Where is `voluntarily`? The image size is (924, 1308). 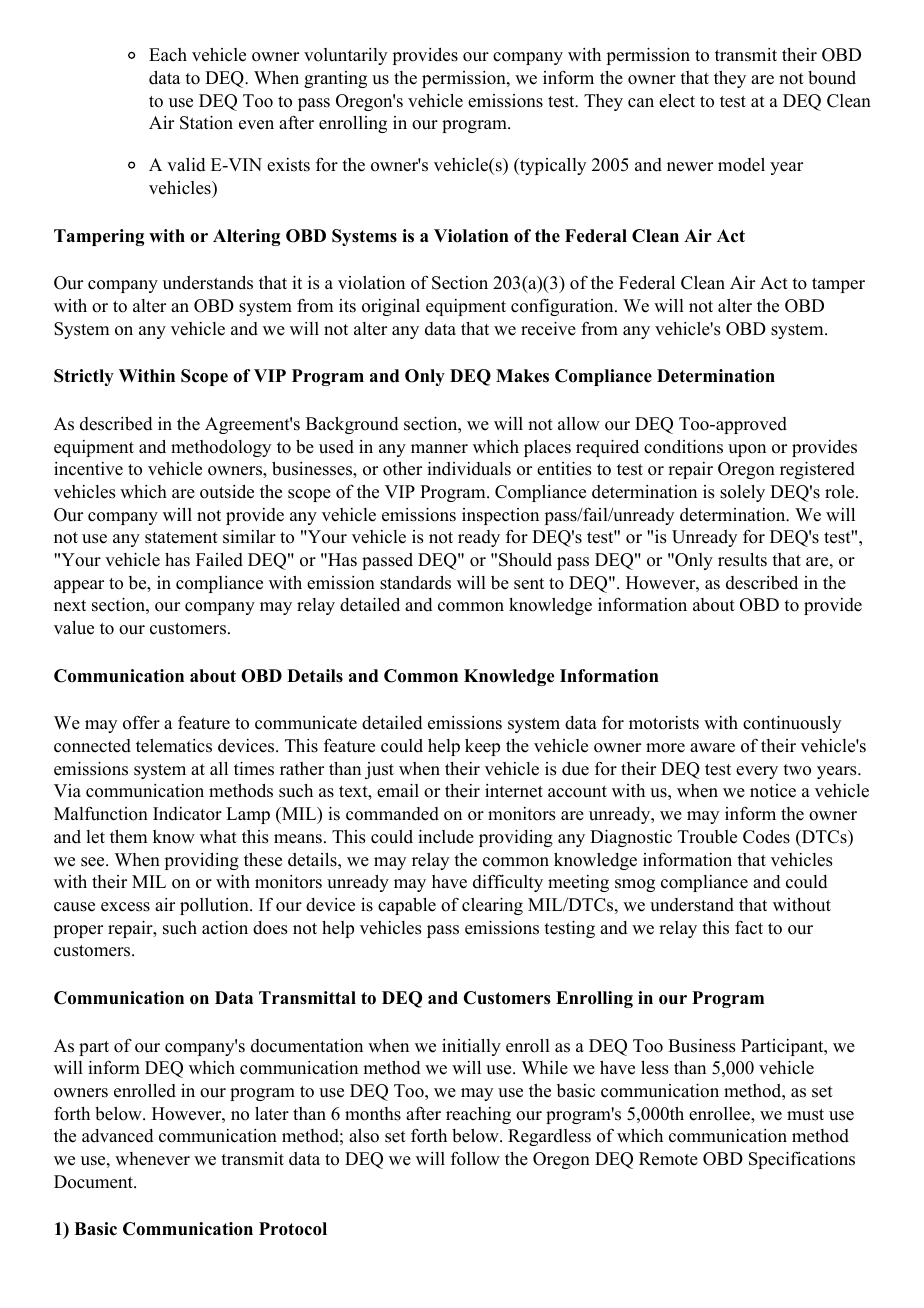
voluntarily is located at coordinates (345, 56).
